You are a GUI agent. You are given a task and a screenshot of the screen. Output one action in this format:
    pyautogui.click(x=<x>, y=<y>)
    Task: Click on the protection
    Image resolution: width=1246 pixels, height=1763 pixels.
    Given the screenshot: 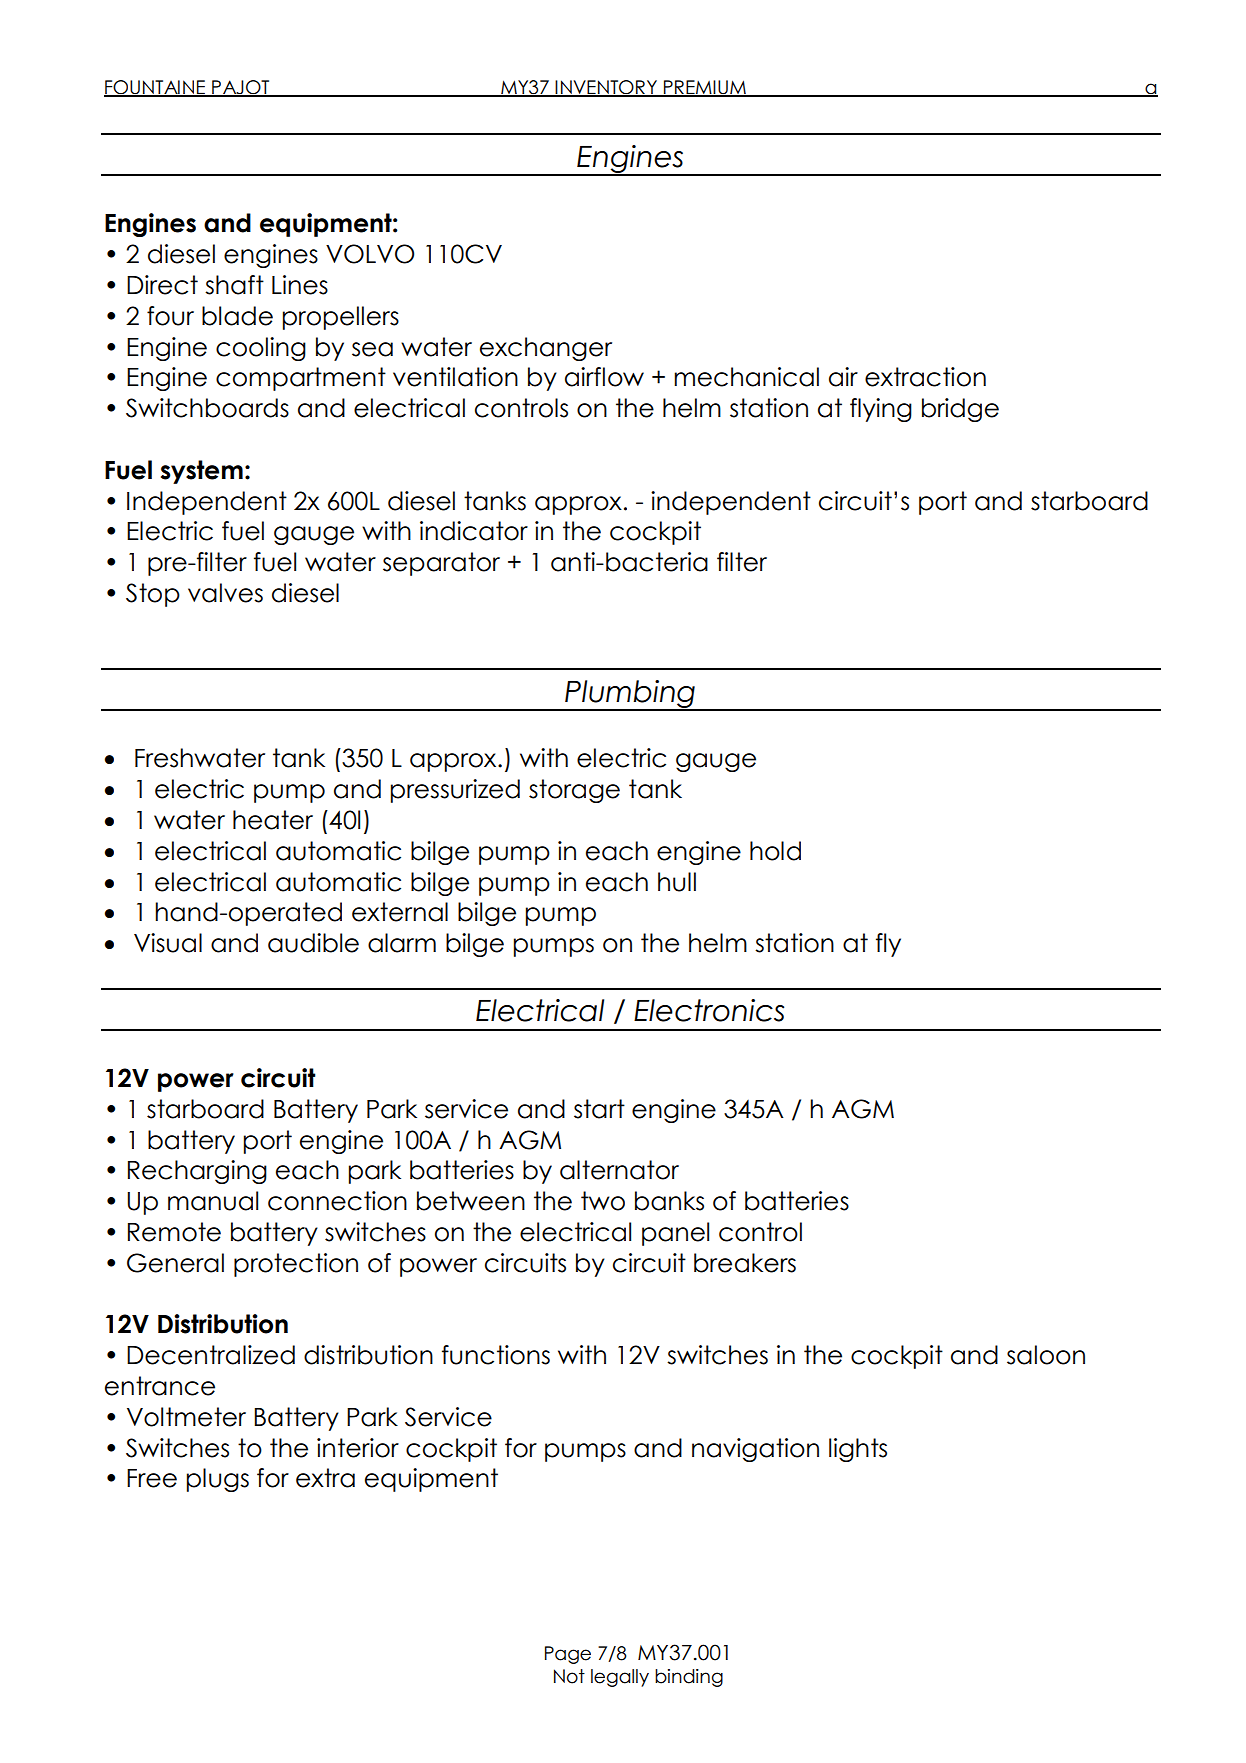 What is the action you would take?
    pyautogui.click(x=296, y=1265)
